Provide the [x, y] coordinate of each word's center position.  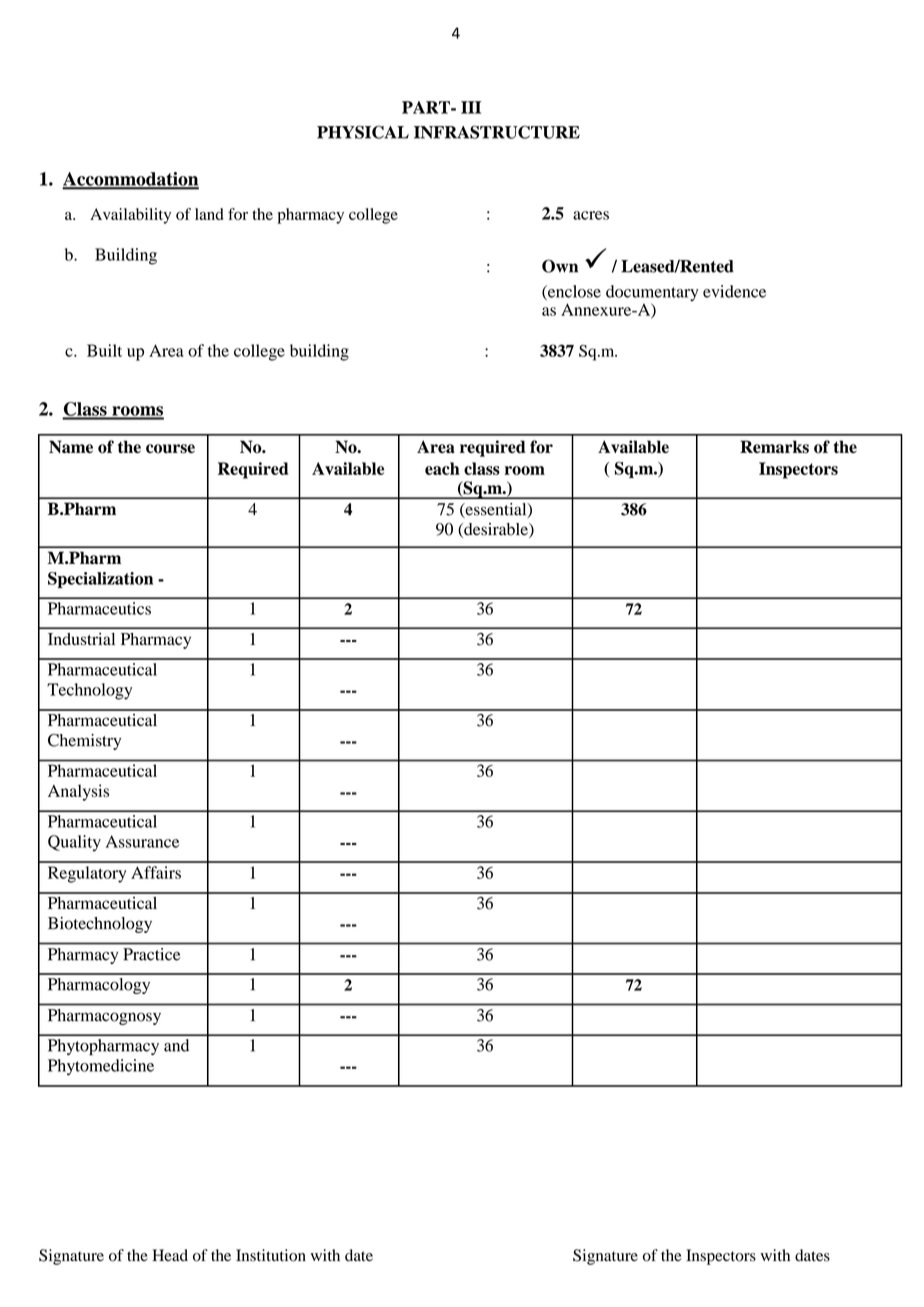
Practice [152, 954]
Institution [271, 1255]
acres [591, 215]
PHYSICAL [363, 132]
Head [170, 1255]
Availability [130, 216]
